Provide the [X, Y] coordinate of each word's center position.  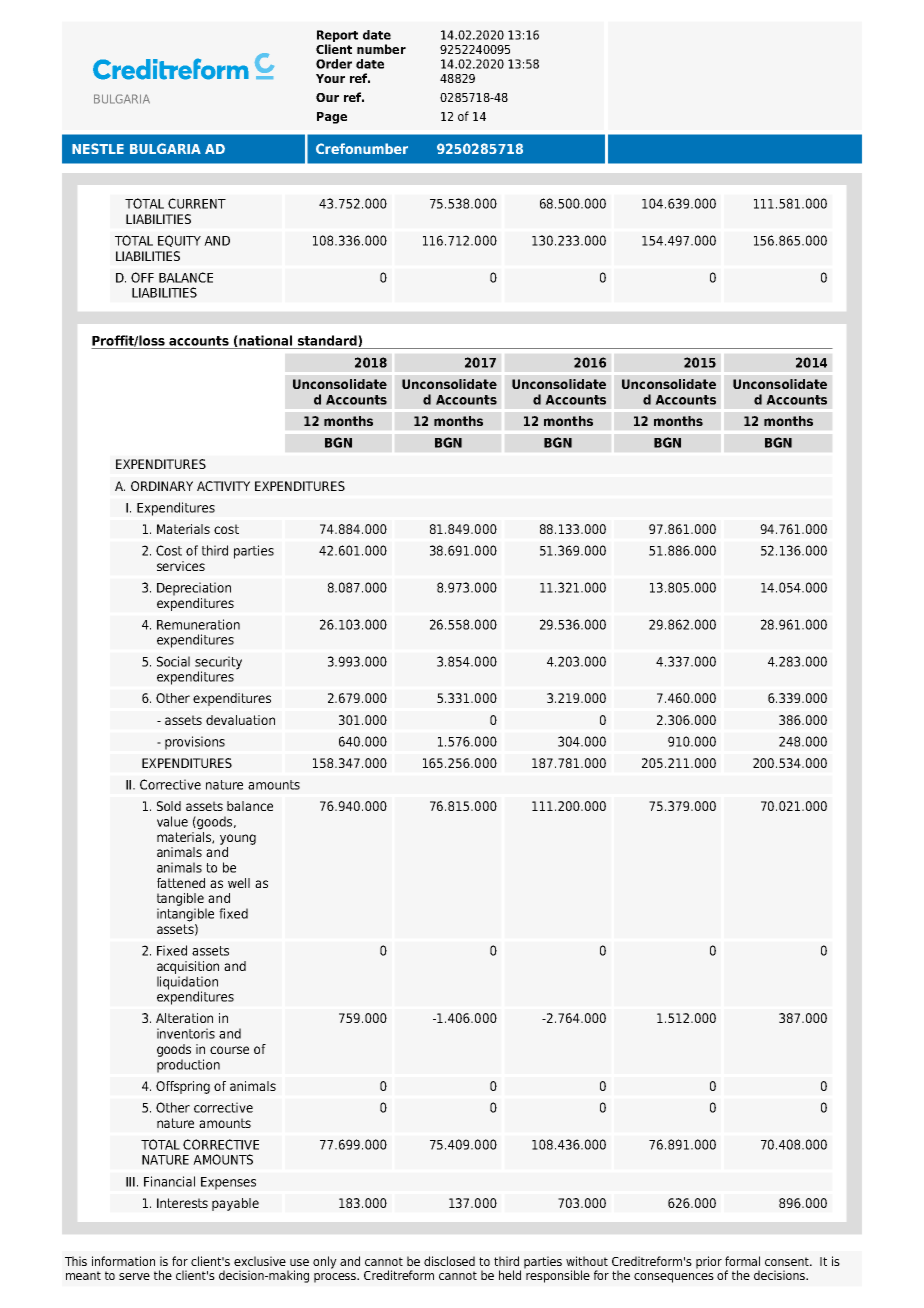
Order [334, 64]
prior [709, 1262]
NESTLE [98, 148]
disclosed [449, 1261]
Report [337, 37]
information [123, 1261]
